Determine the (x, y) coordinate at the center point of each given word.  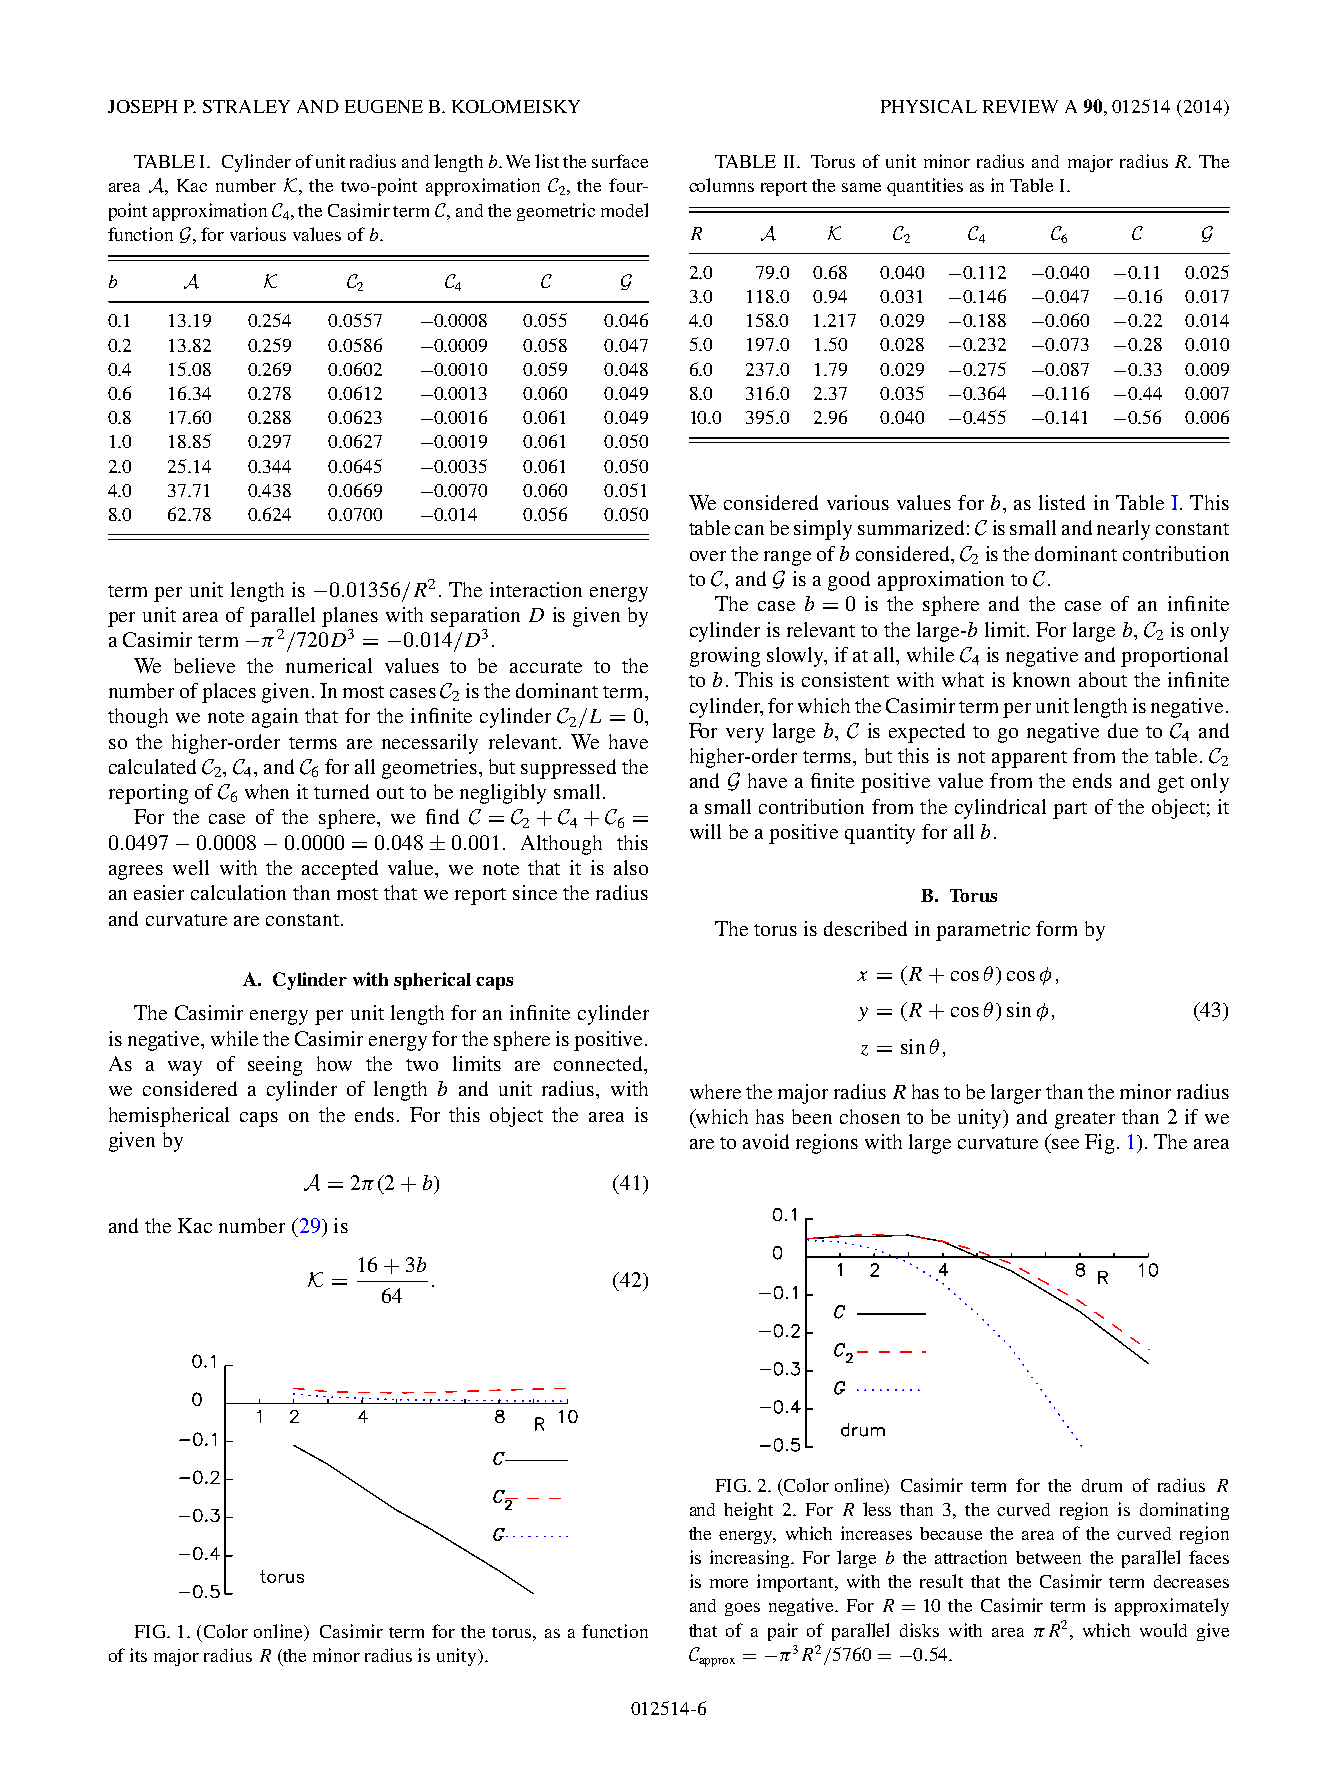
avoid (766, 1141)
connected (600, 1065)
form (1056, 928)
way (185, 1068)
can (749, 530)
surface (620, 161)
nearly (1123, 530)
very (745, 735)
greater (1085, 1120)
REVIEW (1020, 106)
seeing (275, 1066)
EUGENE (384, 106)
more (729, 1583)
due (1123, 730)
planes (350, 617)
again (275, 718)
